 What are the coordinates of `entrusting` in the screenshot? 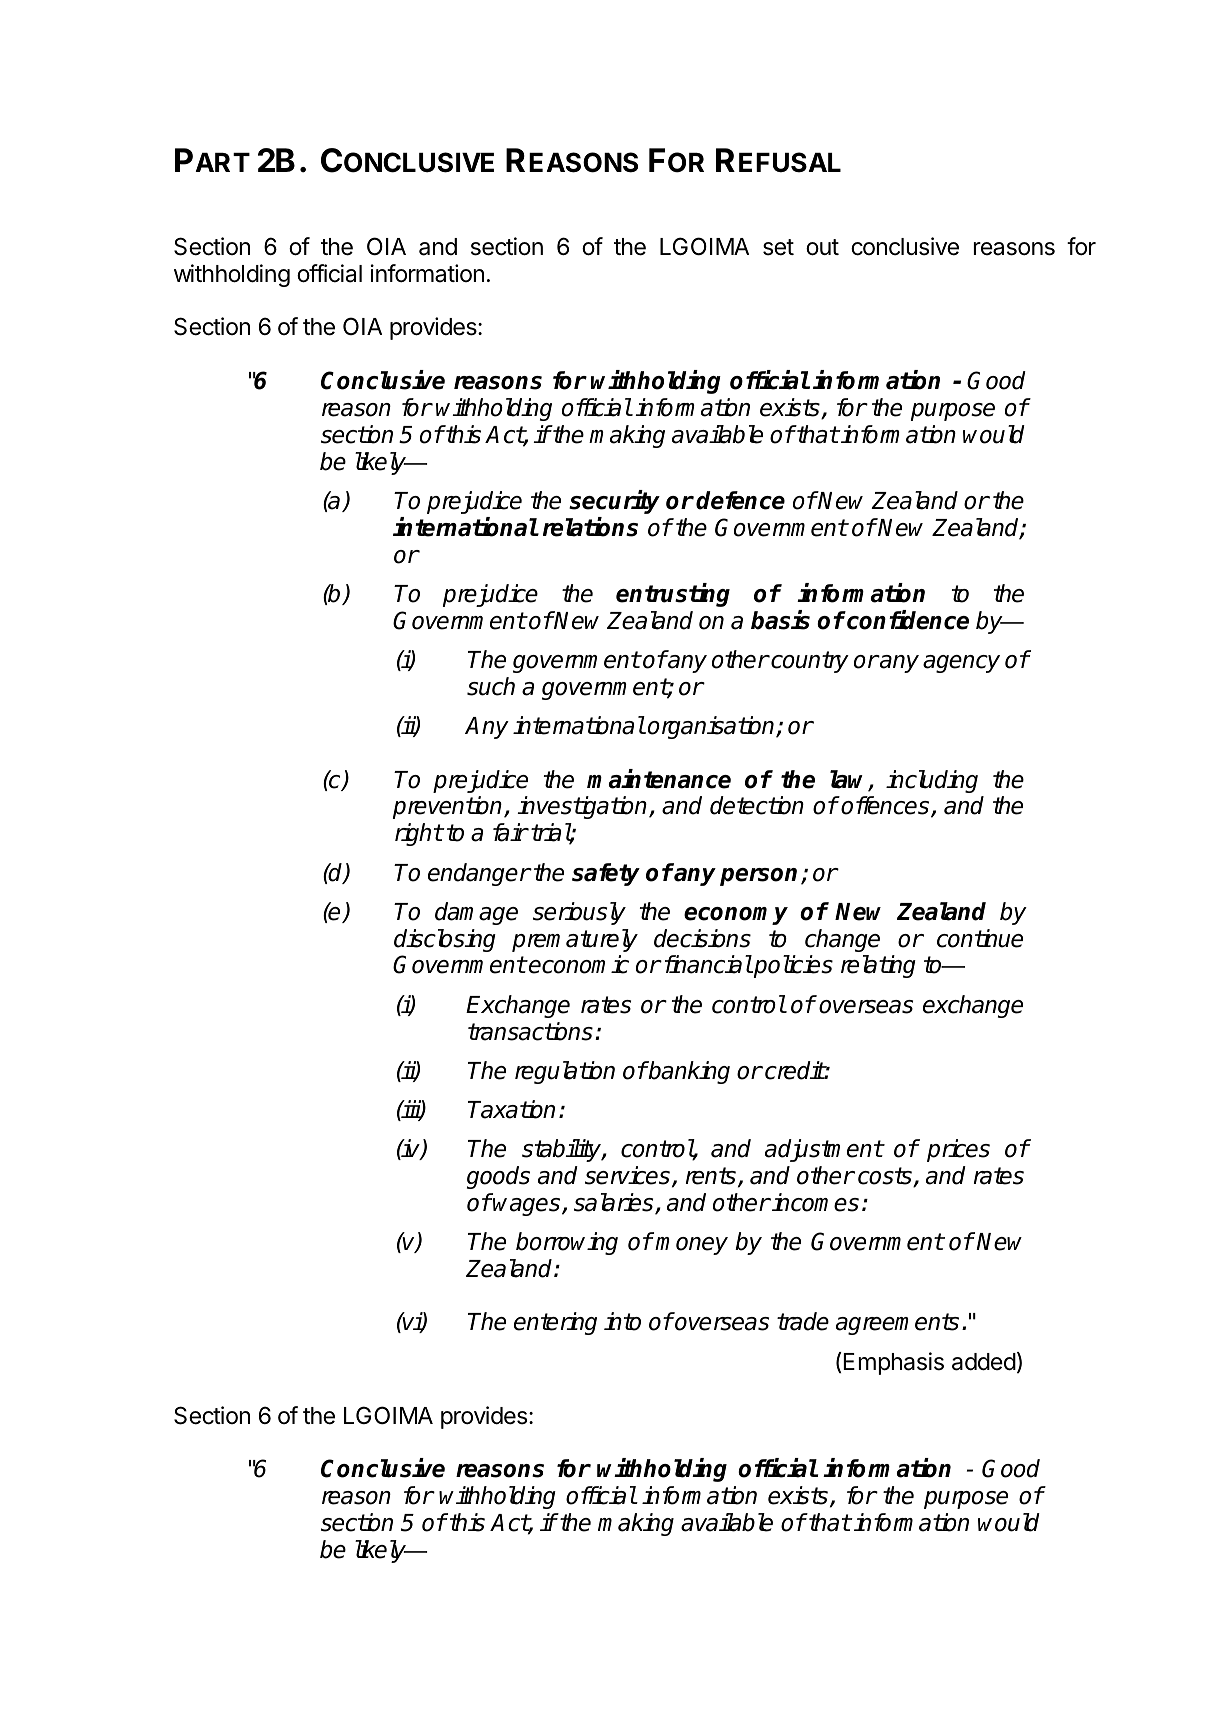 It's located at (673, 595).
